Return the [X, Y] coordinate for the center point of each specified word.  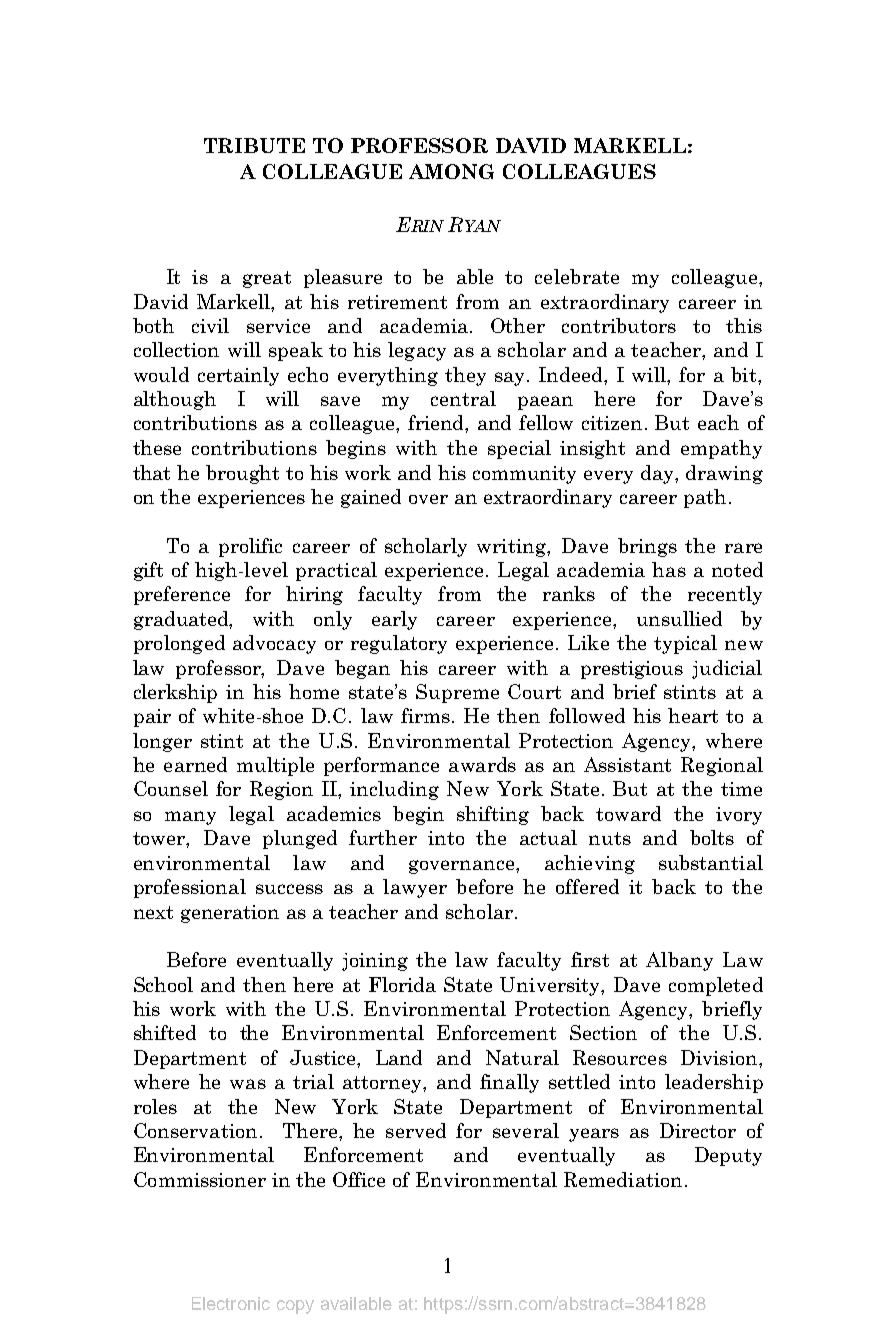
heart [693, 715]
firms [425, 715]
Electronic [231, 1303]
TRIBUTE [254, 145]
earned [195, 764]
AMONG [451, 171]
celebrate [577, 276]
